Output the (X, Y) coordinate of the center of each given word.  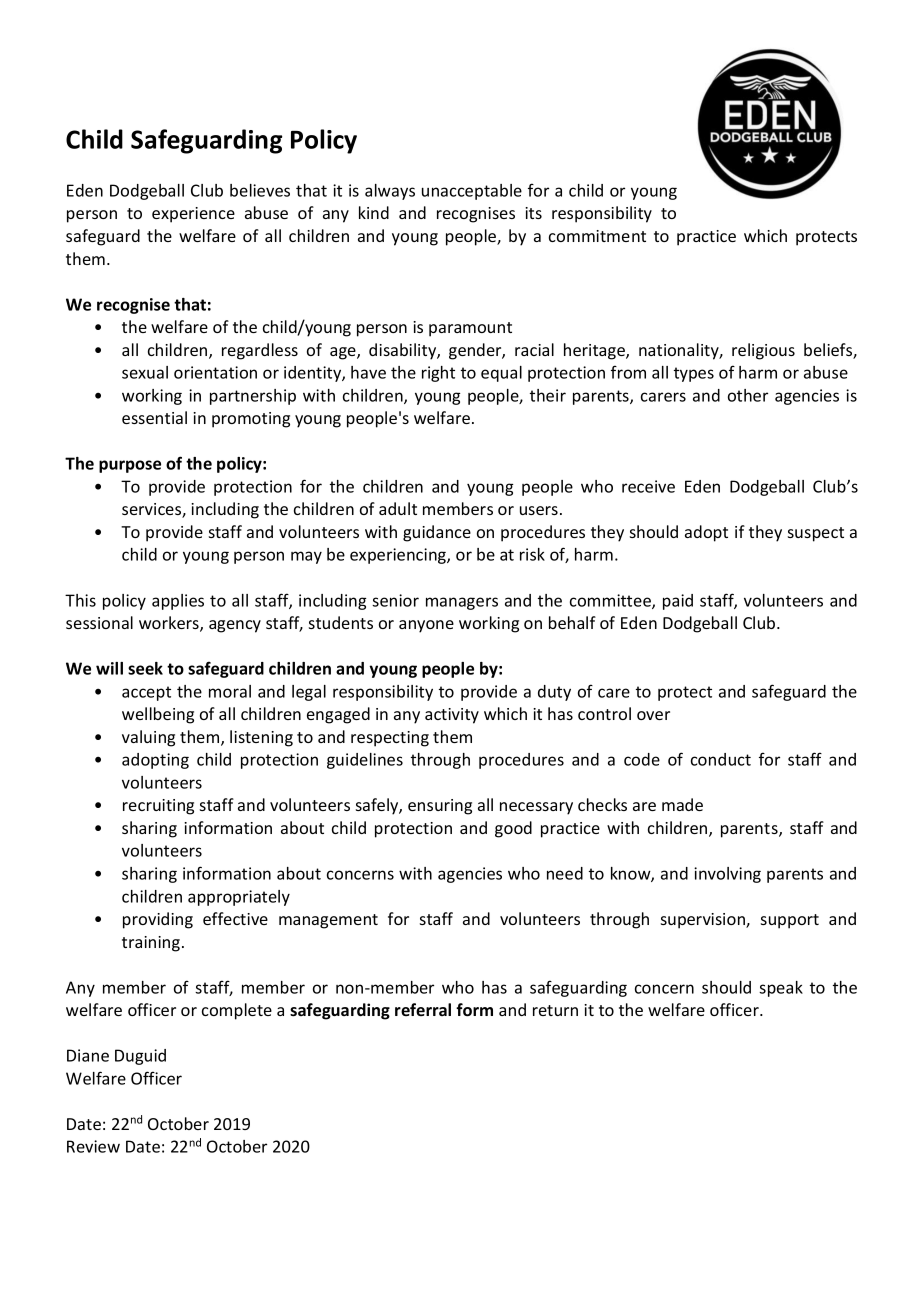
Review (93, 1146)
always (390, 192)
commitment (597, 236)
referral (423, 1009)
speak (781, 989)
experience (193, 215)
